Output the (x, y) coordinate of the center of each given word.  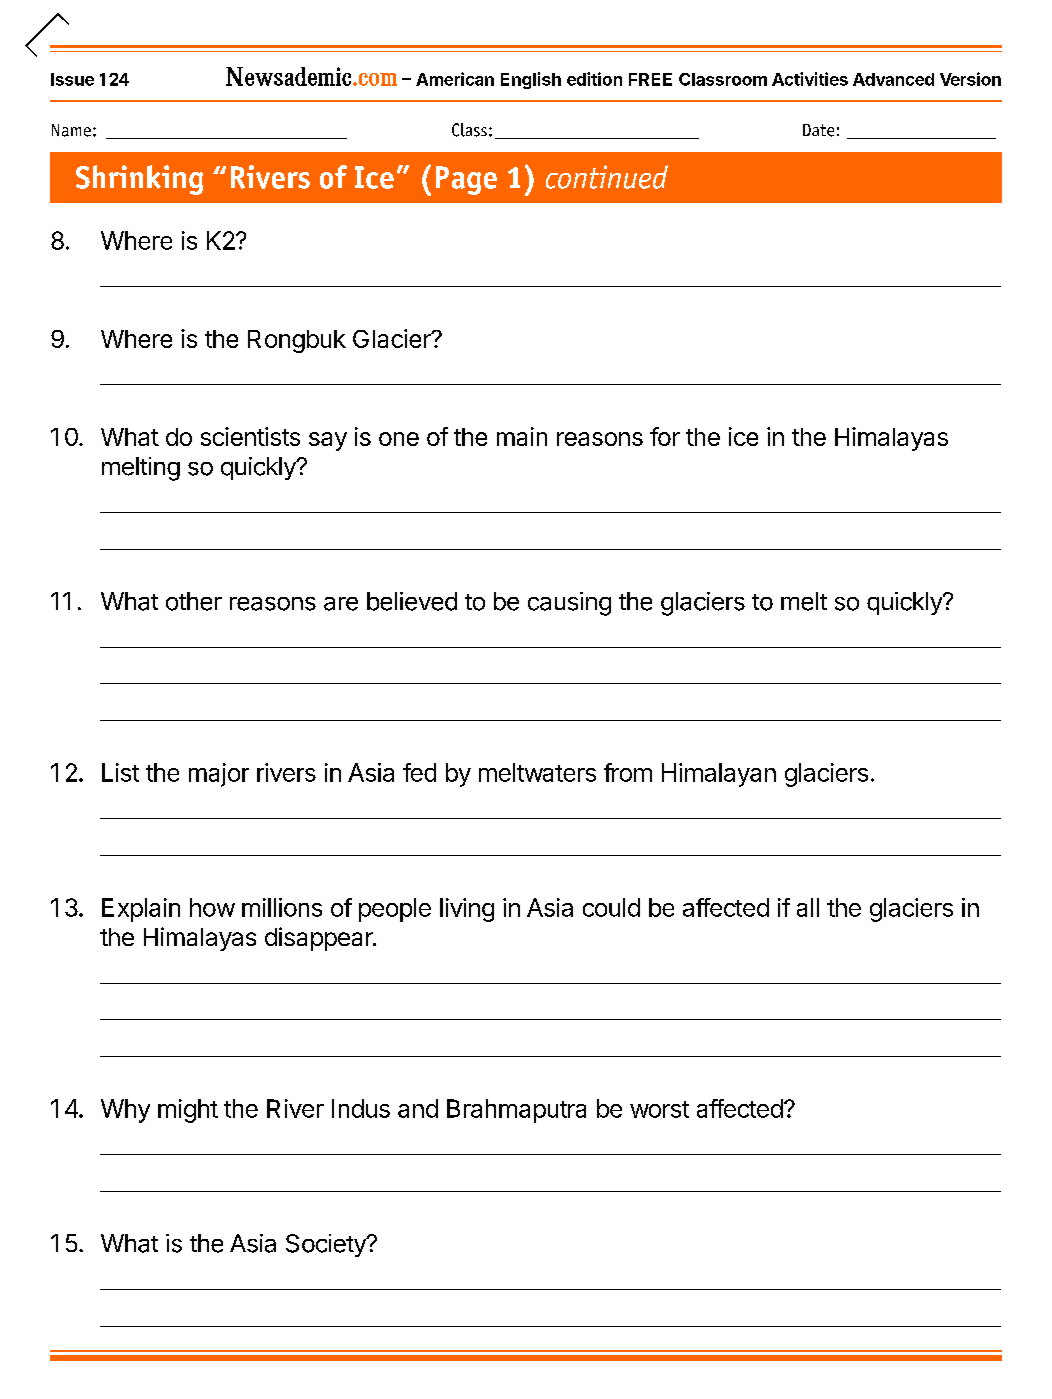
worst (659, 1109)
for (665, 436)
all (808, 907)
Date (818, 130)
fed (419, 772)
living (467, 910)
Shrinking (139, 180)
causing (569, 604)
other (194, 601)
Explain (141, 910)
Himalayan (719, 775)
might (188, 1111)
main (522, 436)
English (531, 80)
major (219, 775)
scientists (250, 436)
